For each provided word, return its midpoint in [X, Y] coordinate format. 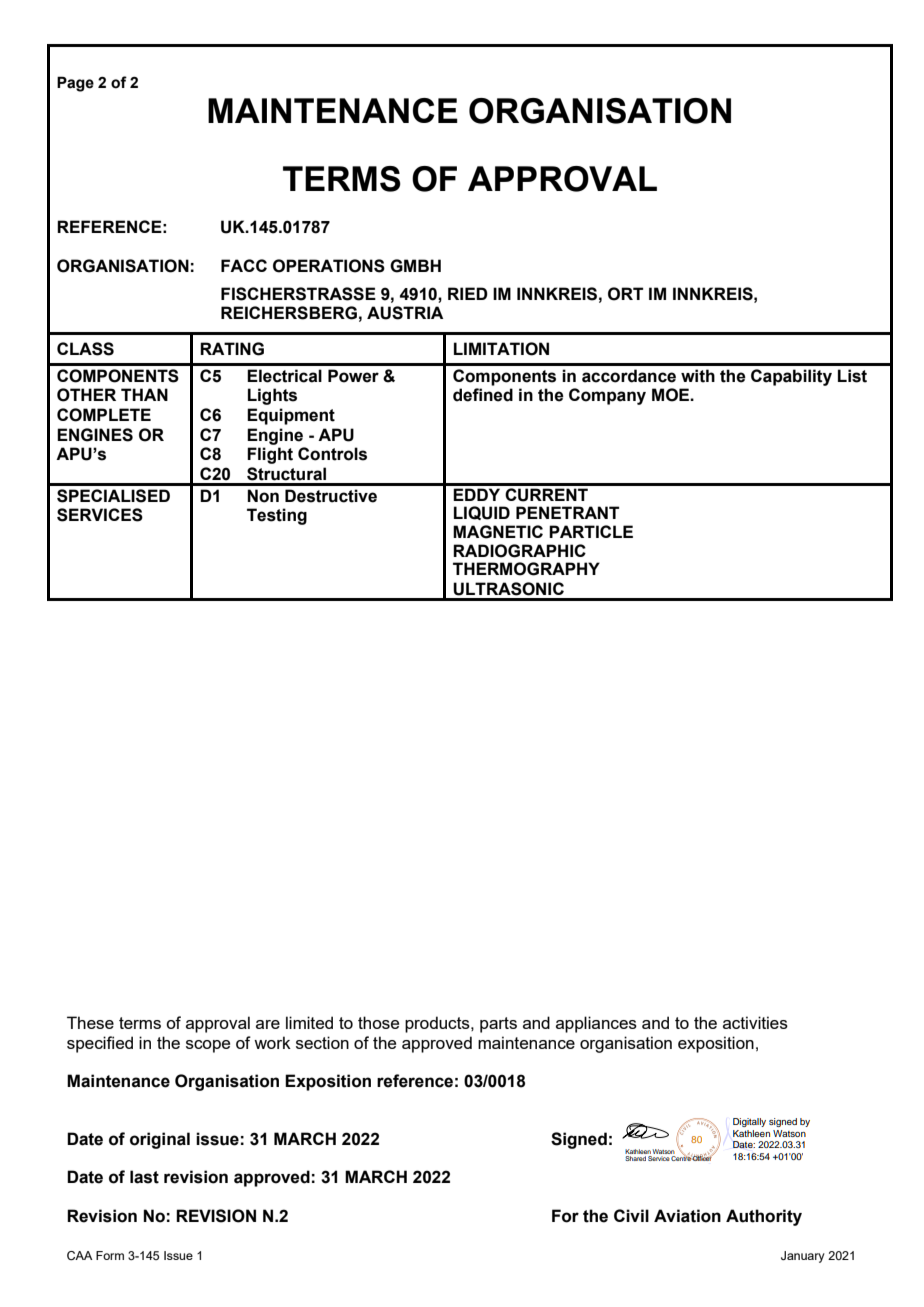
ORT [625, 294]
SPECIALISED [113, 496]
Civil [631, 1215]
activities [755, 1022]
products [438, 1024]
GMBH [415, 266]
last [144, 1177]
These [90, 1022]
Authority [764, 1217]
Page [75, 84]
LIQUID [482, 513]
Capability [791, 377]
